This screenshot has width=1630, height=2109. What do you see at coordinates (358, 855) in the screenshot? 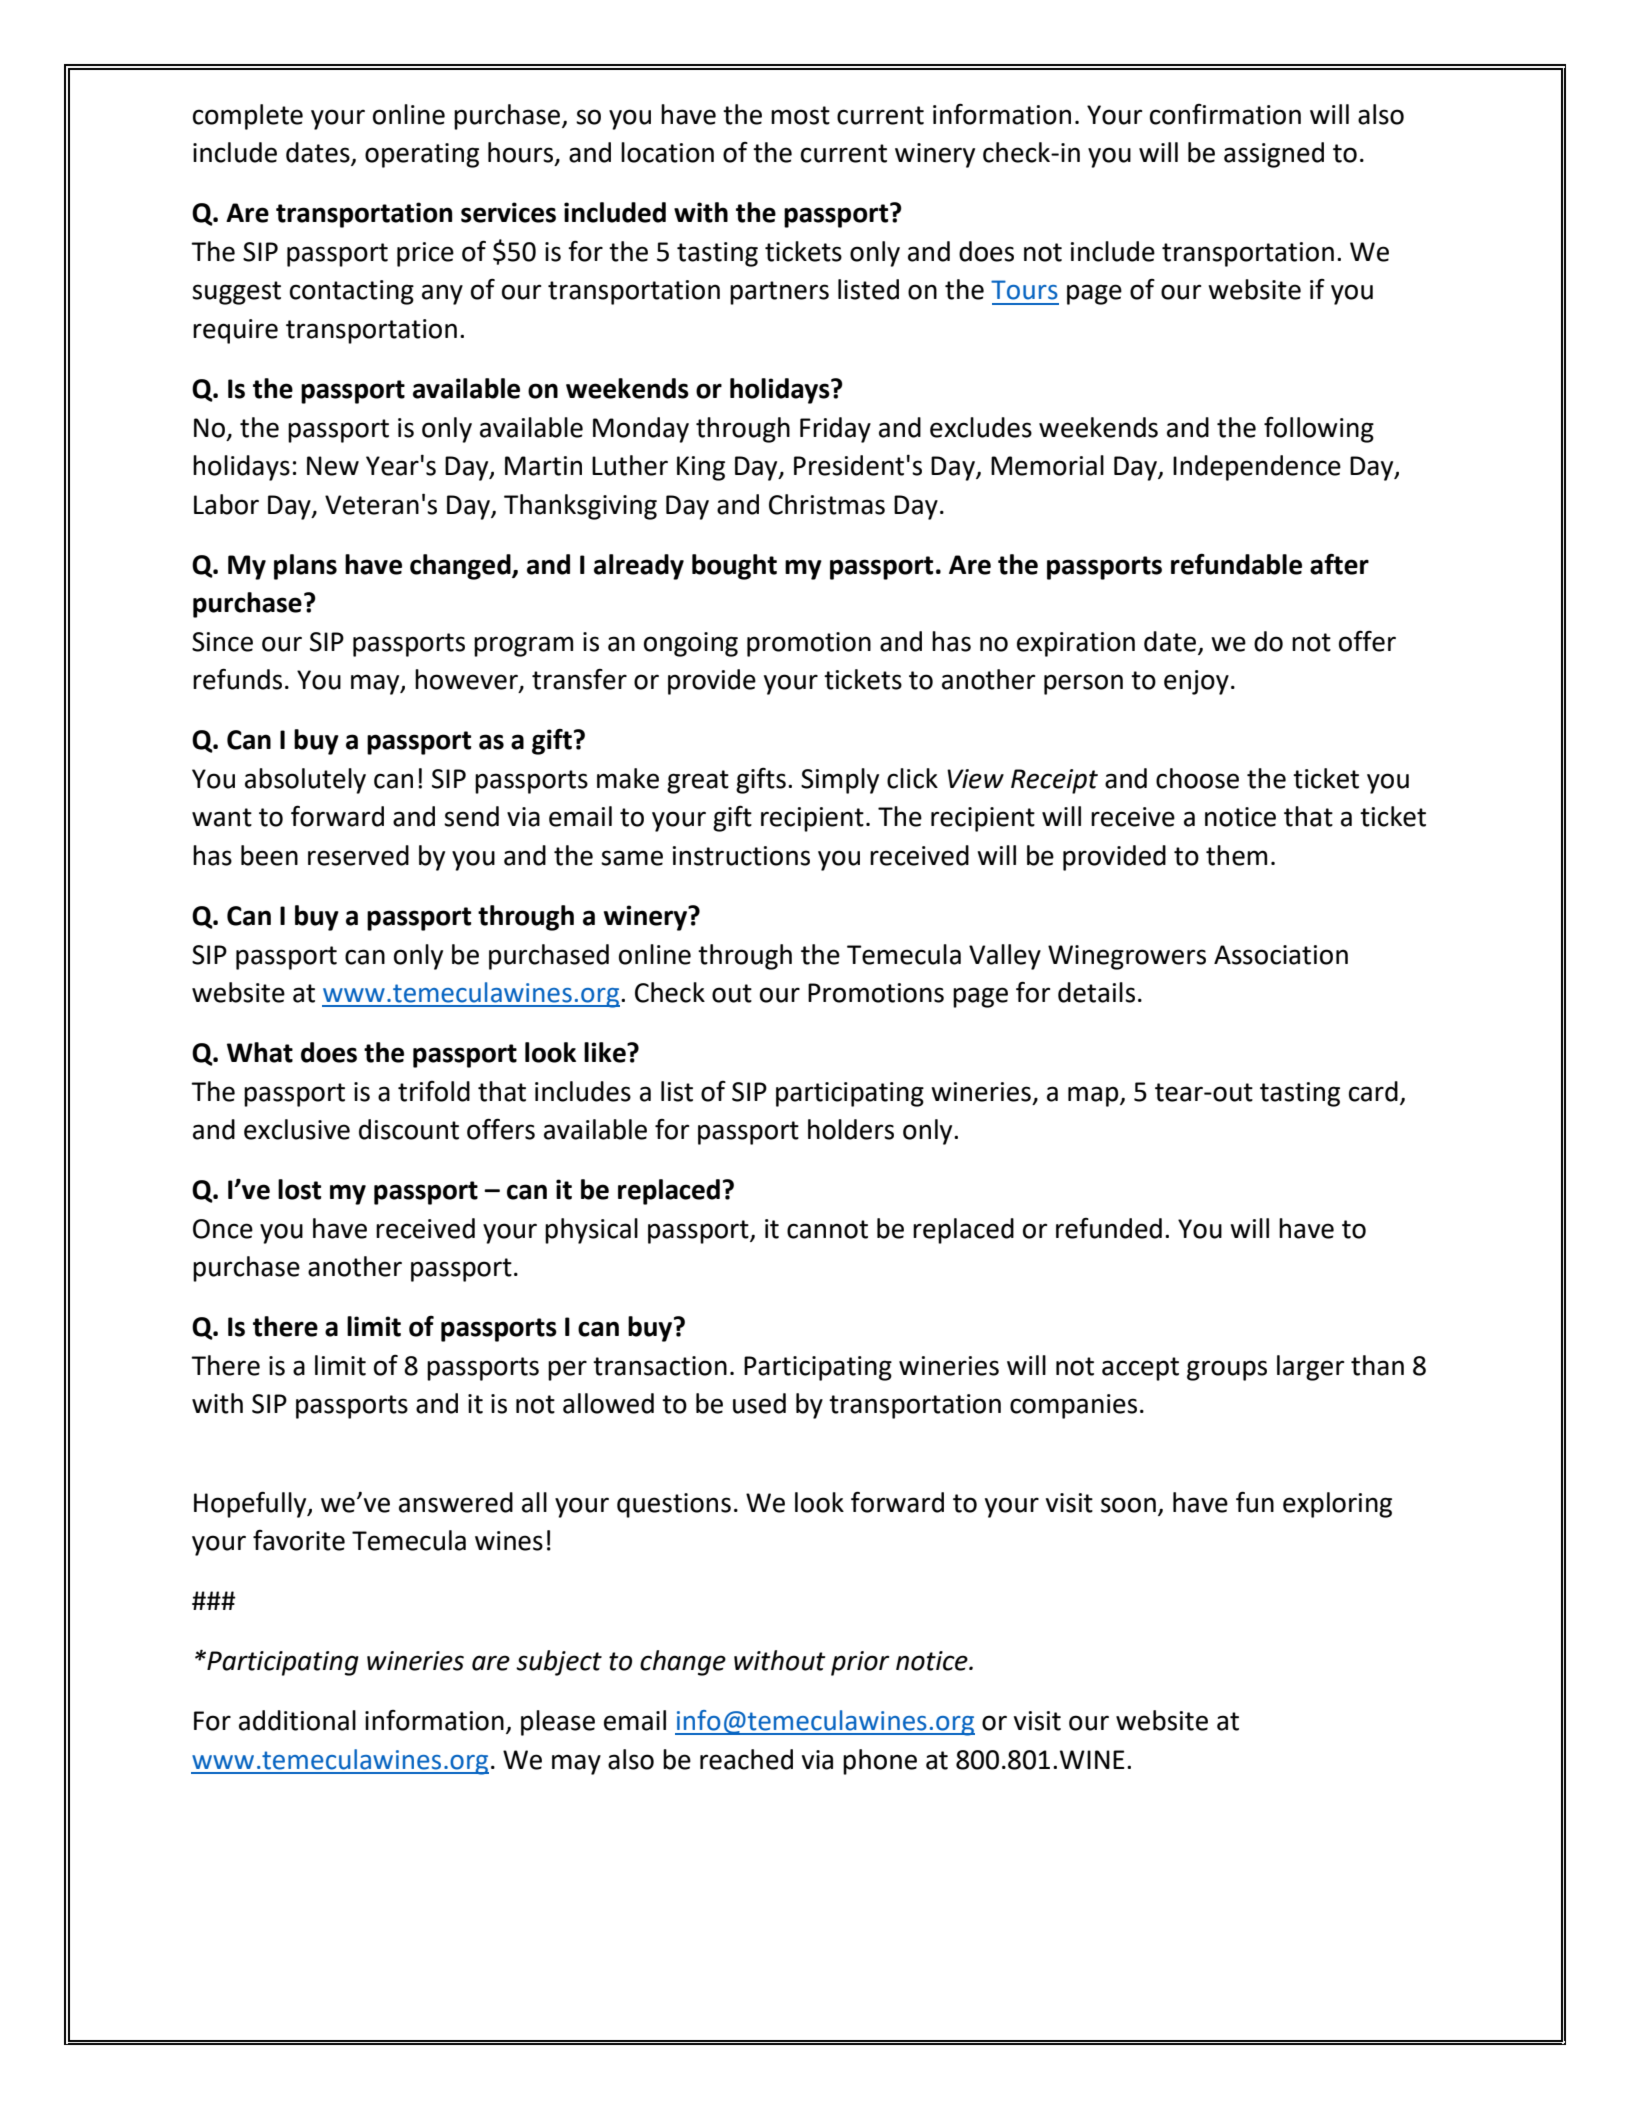
I see `reserved` at bounding box center [358, 855].
